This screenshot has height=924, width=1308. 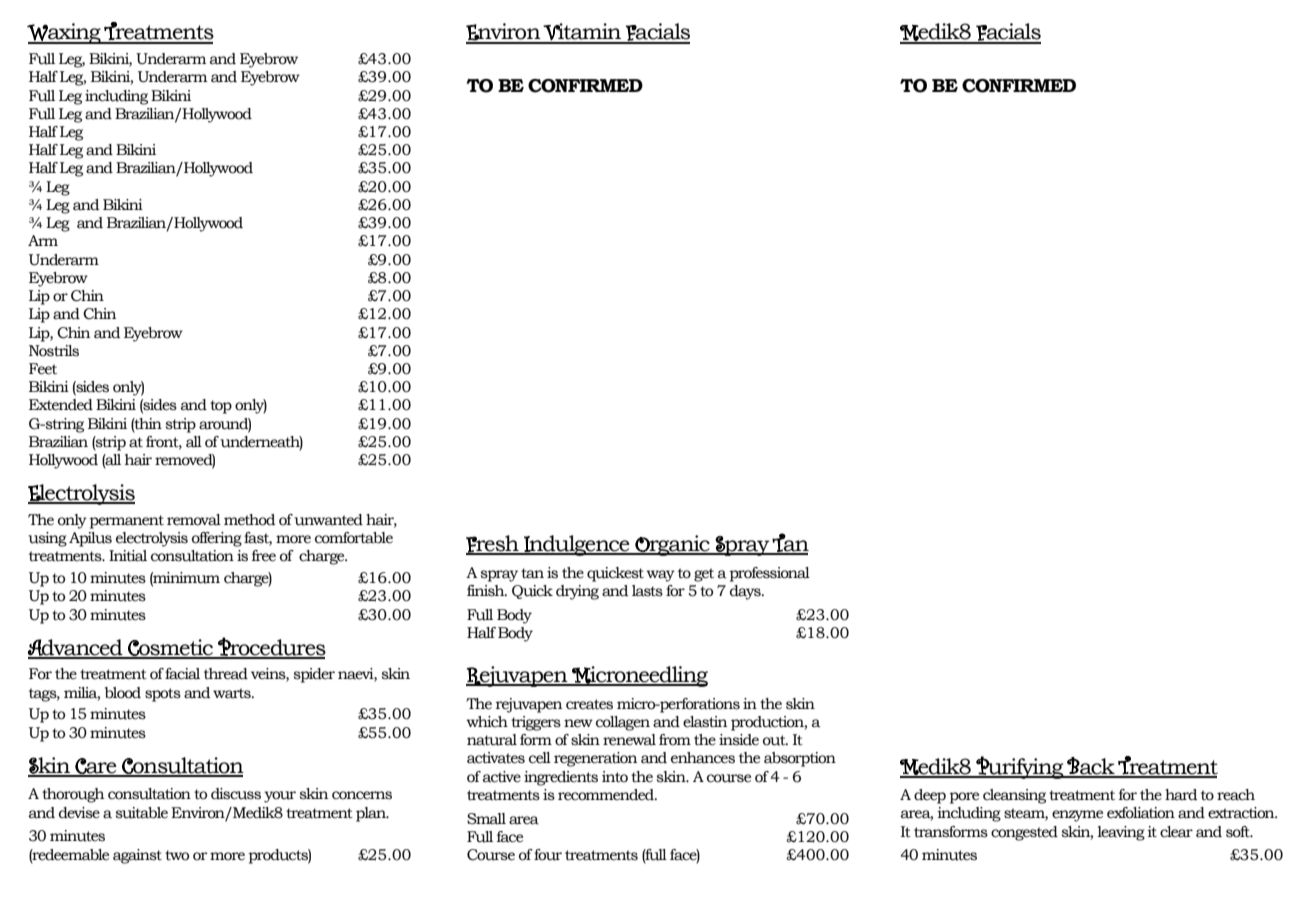 What do you see at coordinates (65, 33) in the screenshot?
I see `Waxing` at bounding box center [65, 33].
